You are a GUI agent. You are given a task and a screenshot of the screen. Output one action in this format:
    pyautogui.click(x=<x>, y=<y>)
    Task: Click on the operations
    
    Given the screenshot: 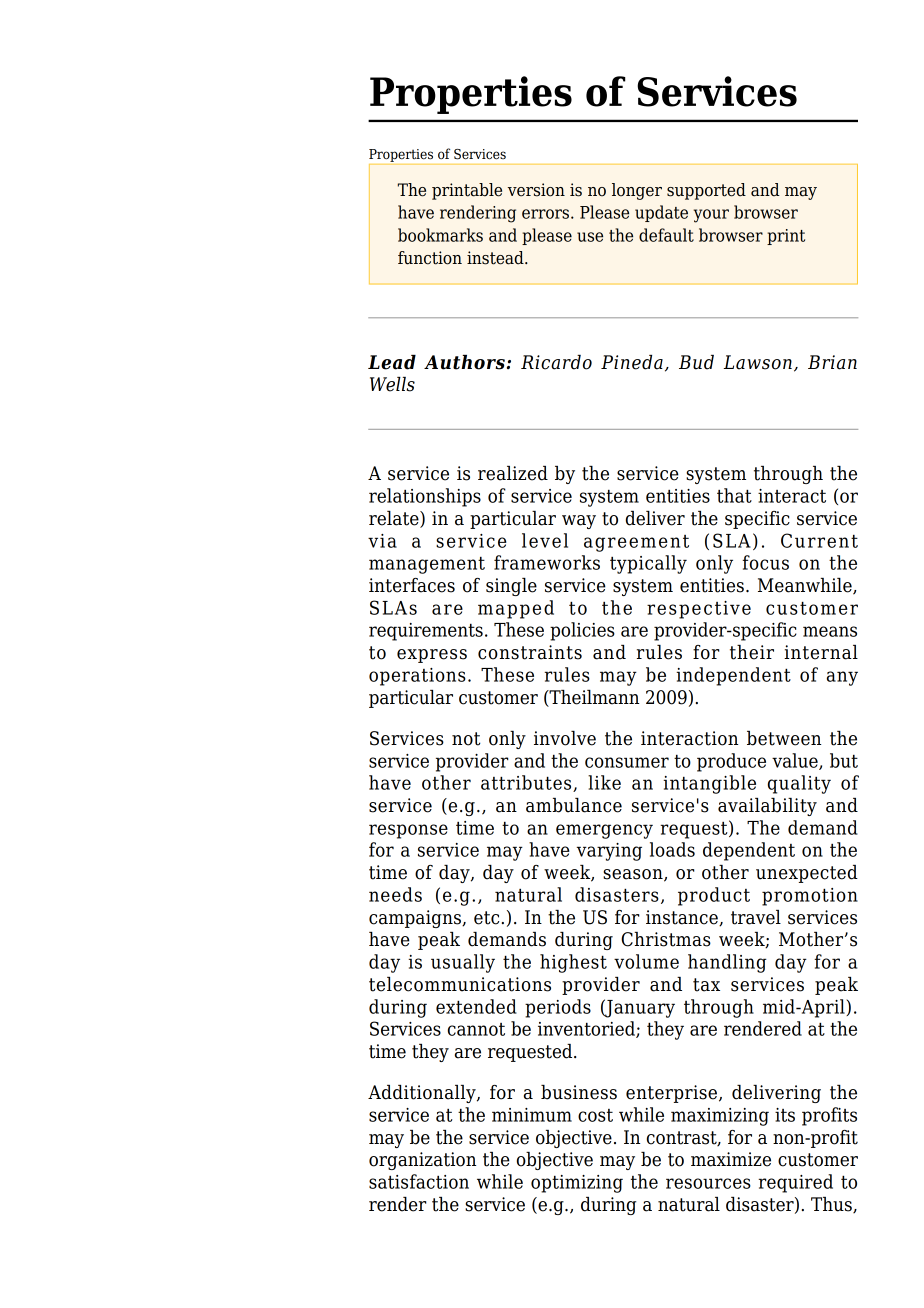 What is the action you would take?
    pyautogui.click(x=417, y=677)
